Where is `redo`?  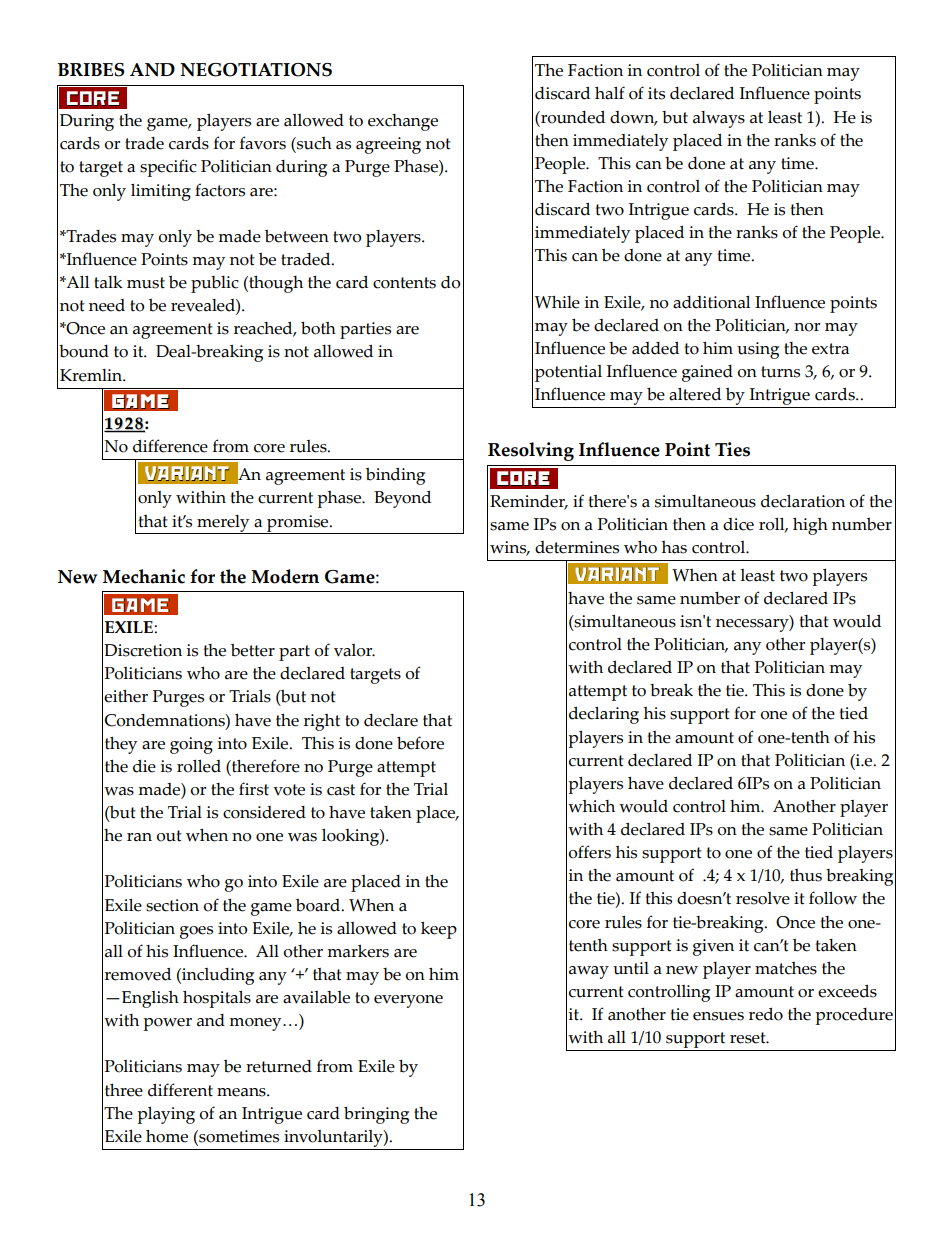
redo is located at coordinates (766, 1014).
